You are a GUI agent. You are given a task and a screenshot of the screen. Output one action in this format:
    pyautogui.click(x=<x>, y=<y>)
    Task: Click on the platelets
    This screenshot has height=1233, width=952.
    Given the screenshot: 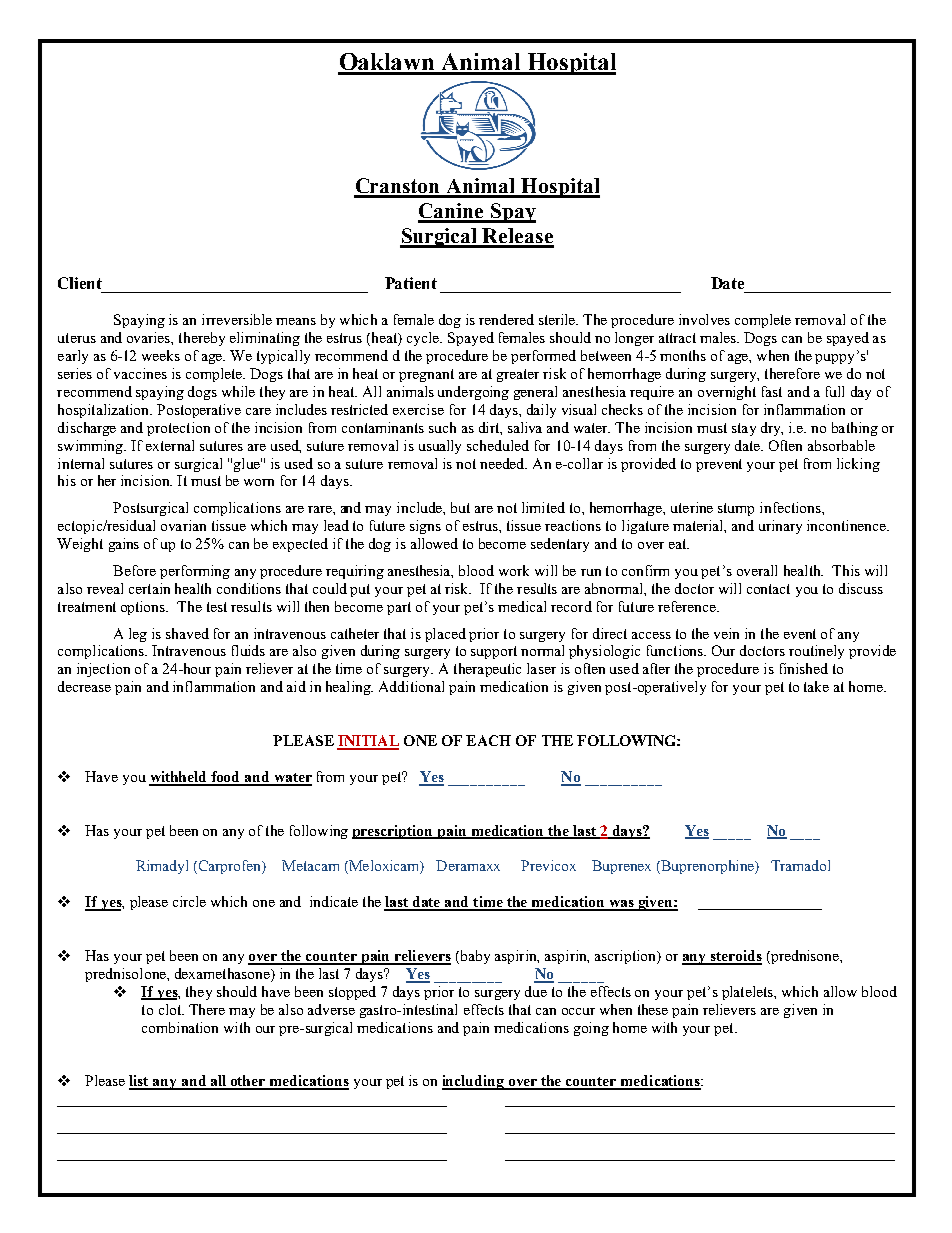 What is the action you would take?
    pyautogui.click(x=748, y=993)
